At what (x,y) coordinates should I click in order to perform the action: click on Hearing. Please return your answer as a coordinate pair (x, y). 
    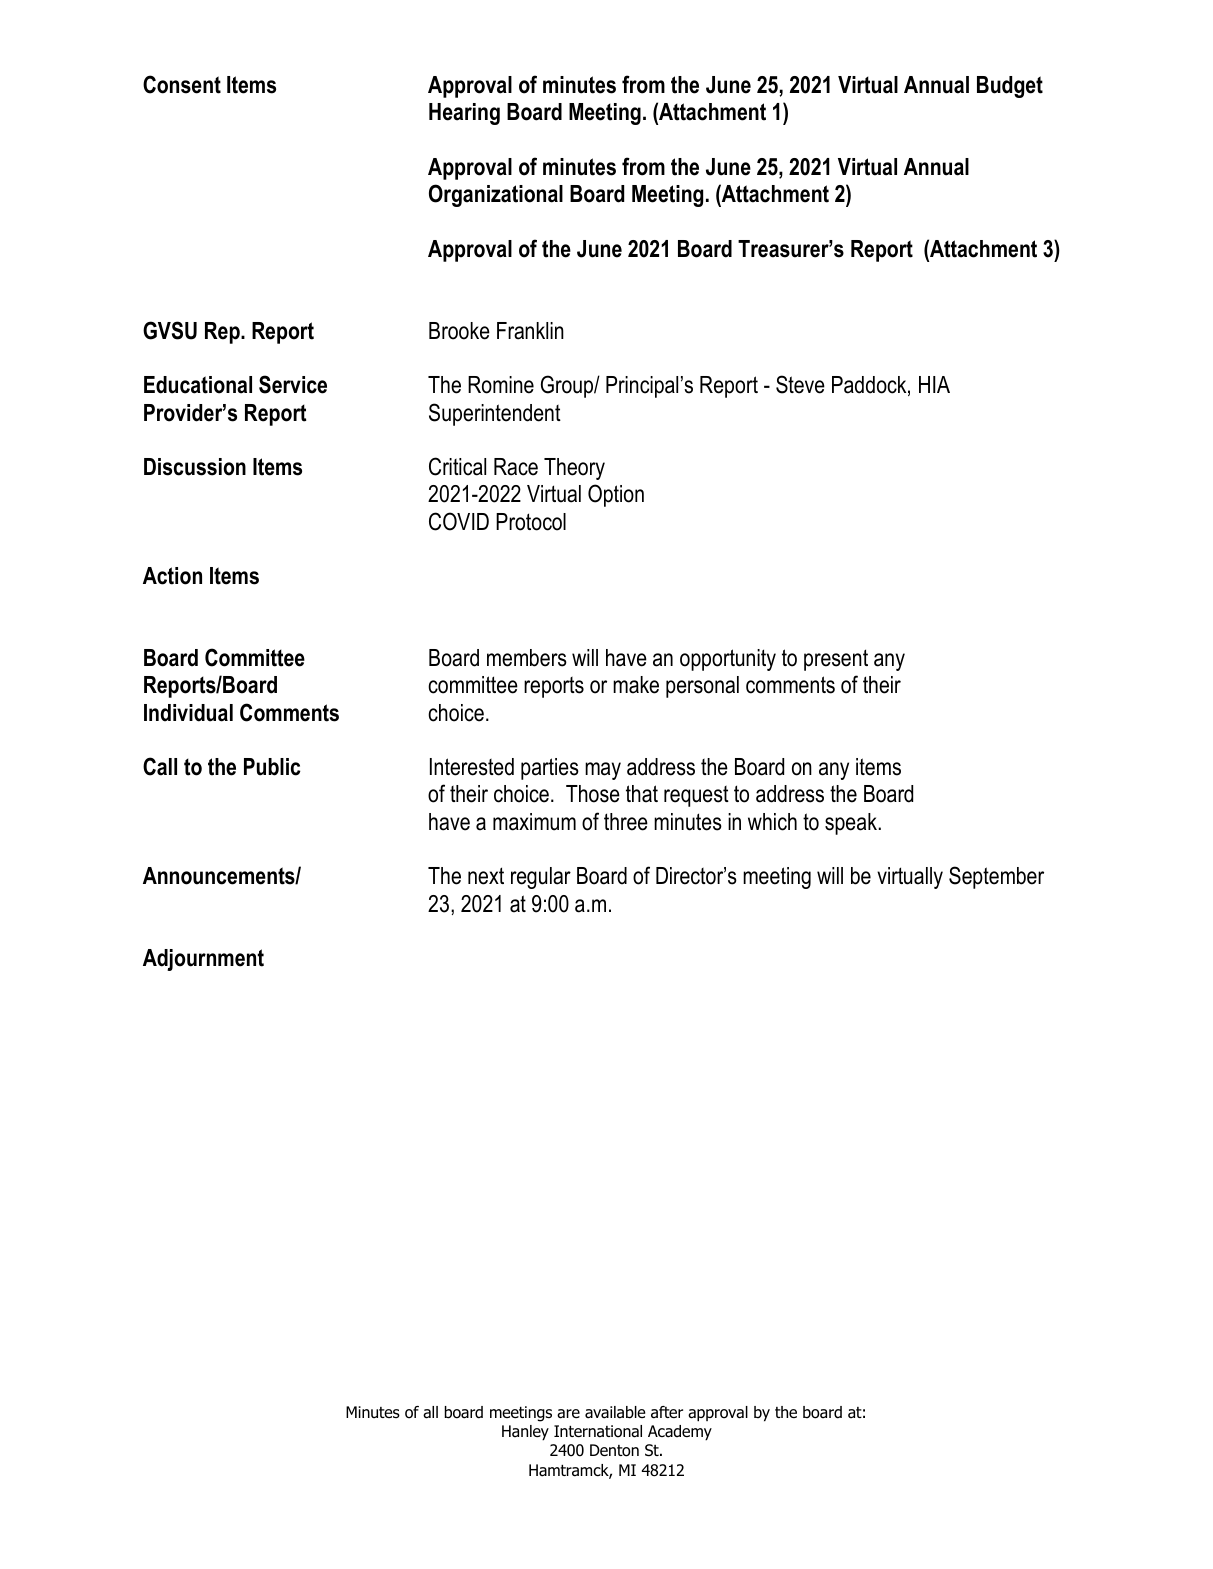
    Looking at the image, I should click on (464, 114).
